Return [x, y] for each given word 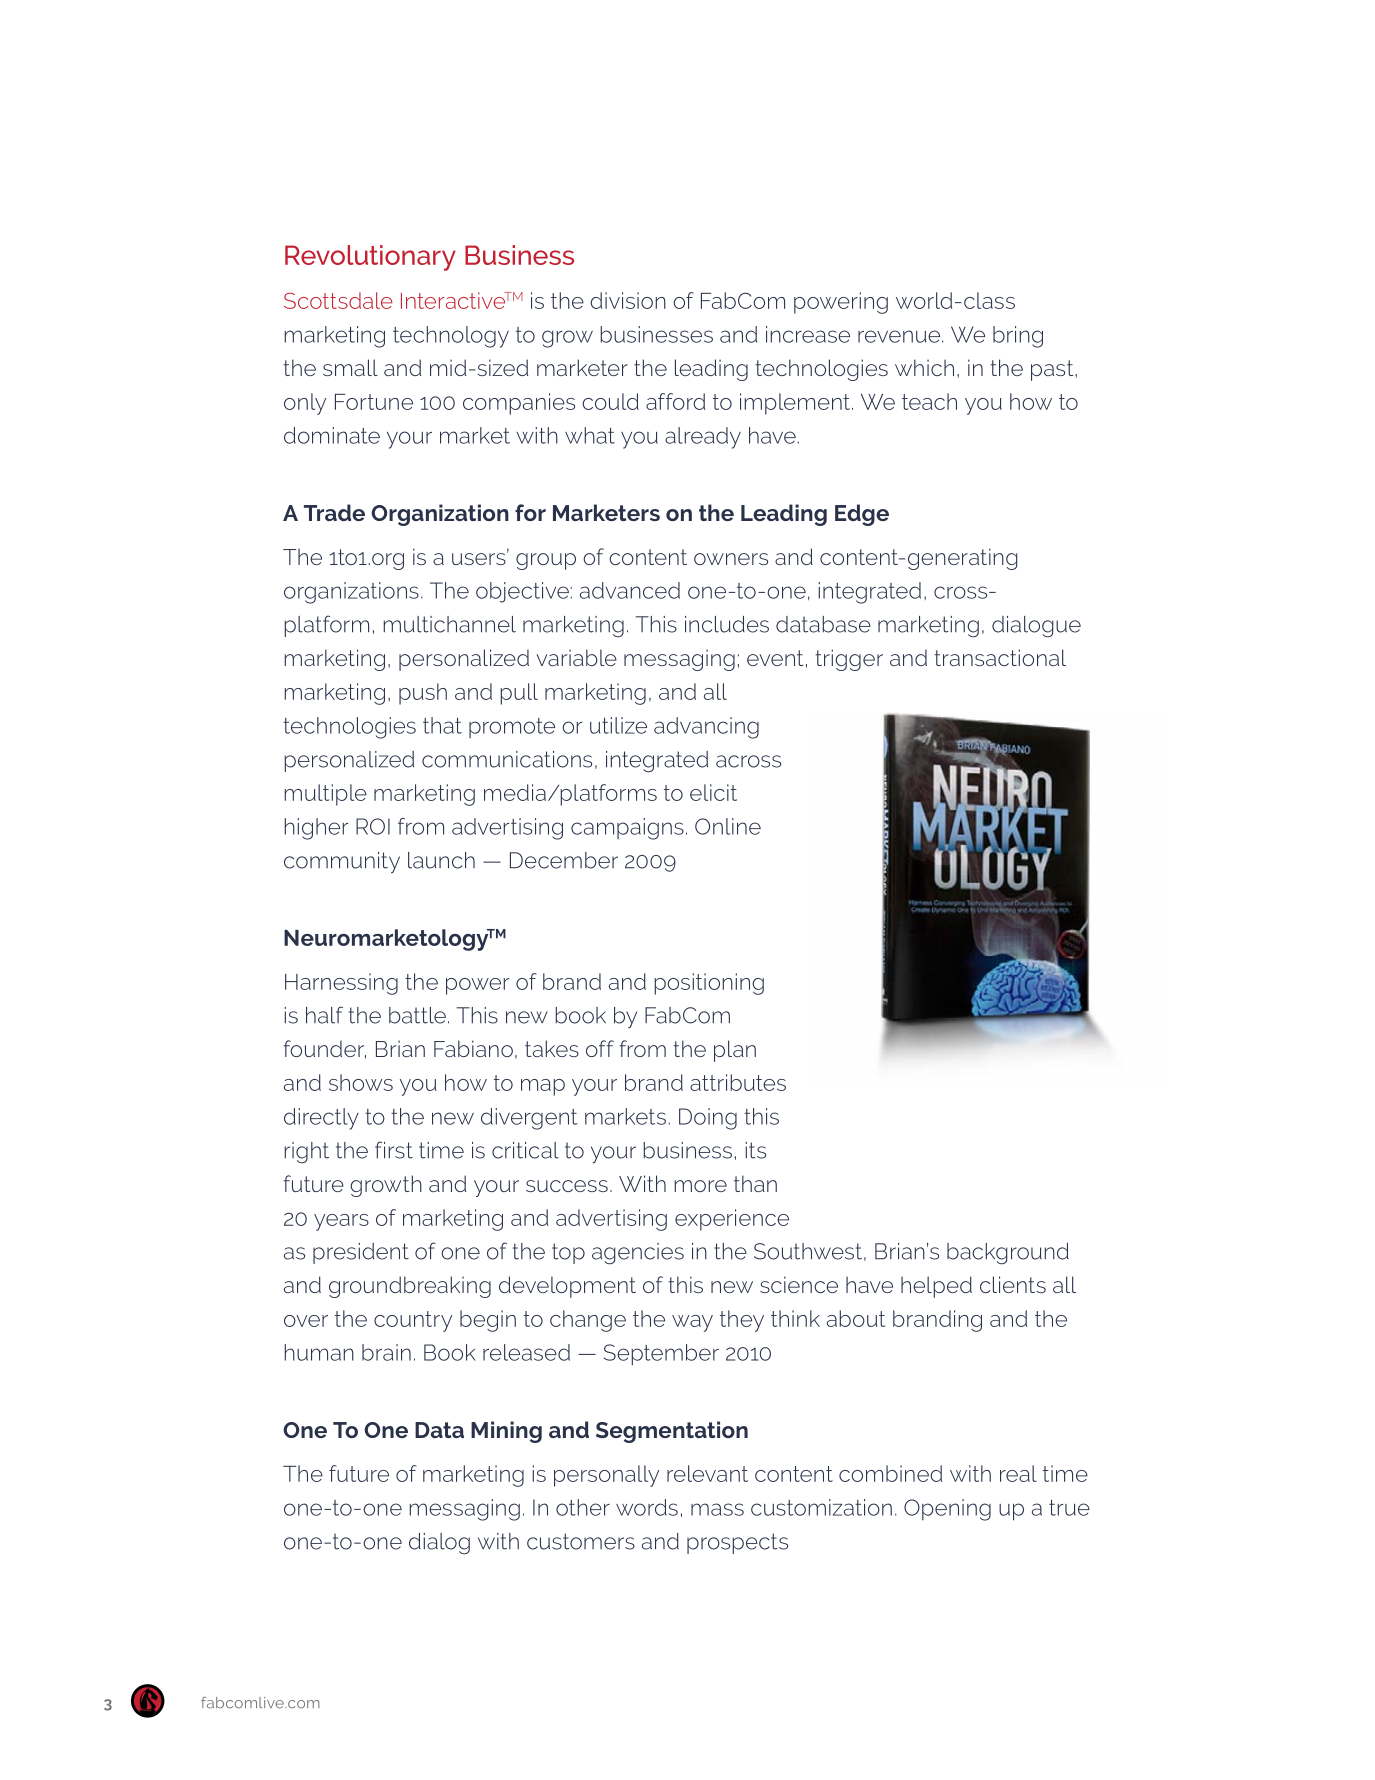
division [628, 300]
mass [717, 1509]
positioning [709, 984]
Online [728, 826]
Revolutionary [370, 258]
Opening [947, 1510]
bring [1018, 337]
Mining [506, 1432]
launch [441, 860]
